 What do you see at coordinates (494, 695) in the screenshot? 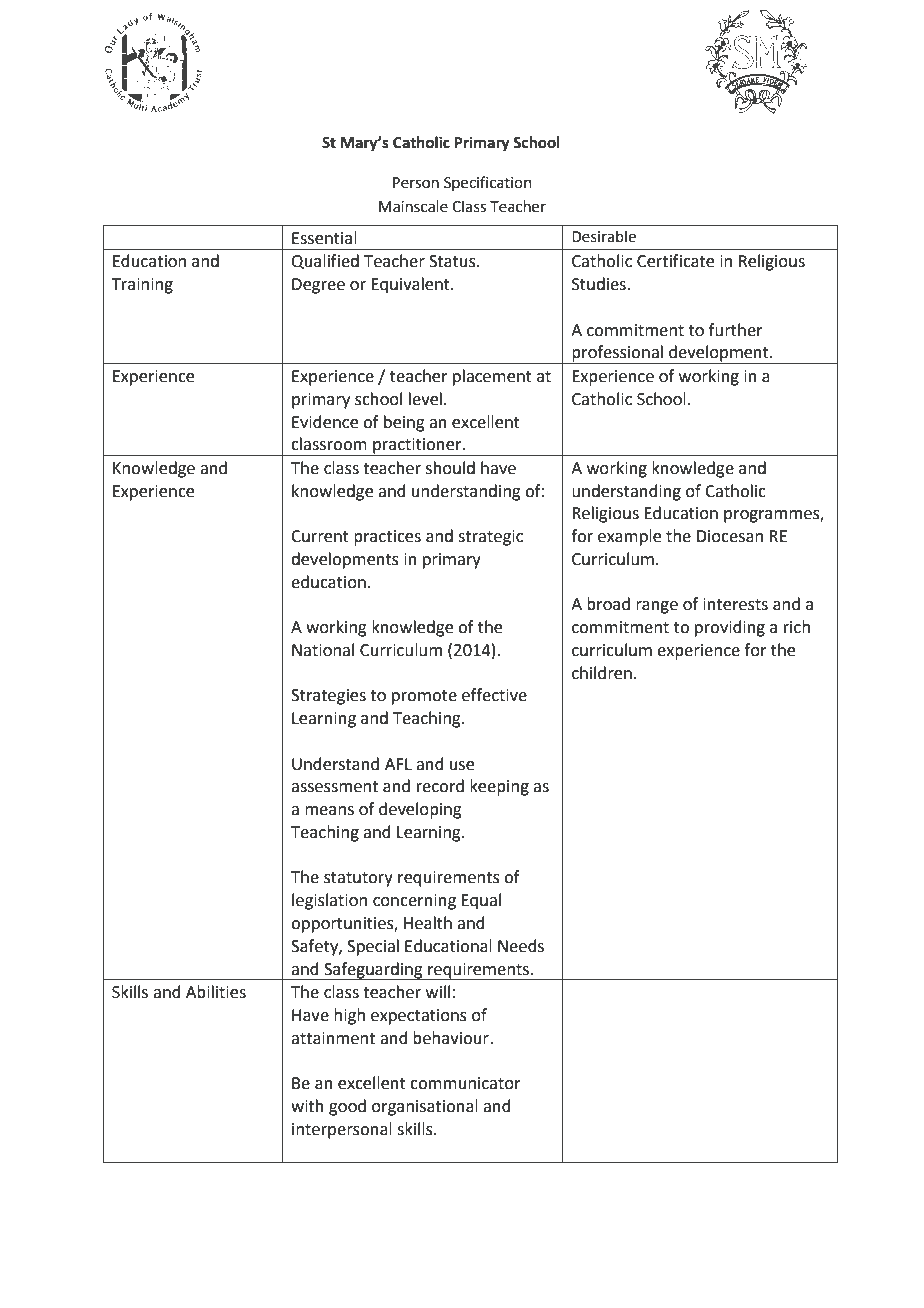
I see `effective` at bounding box center [494, 695].
